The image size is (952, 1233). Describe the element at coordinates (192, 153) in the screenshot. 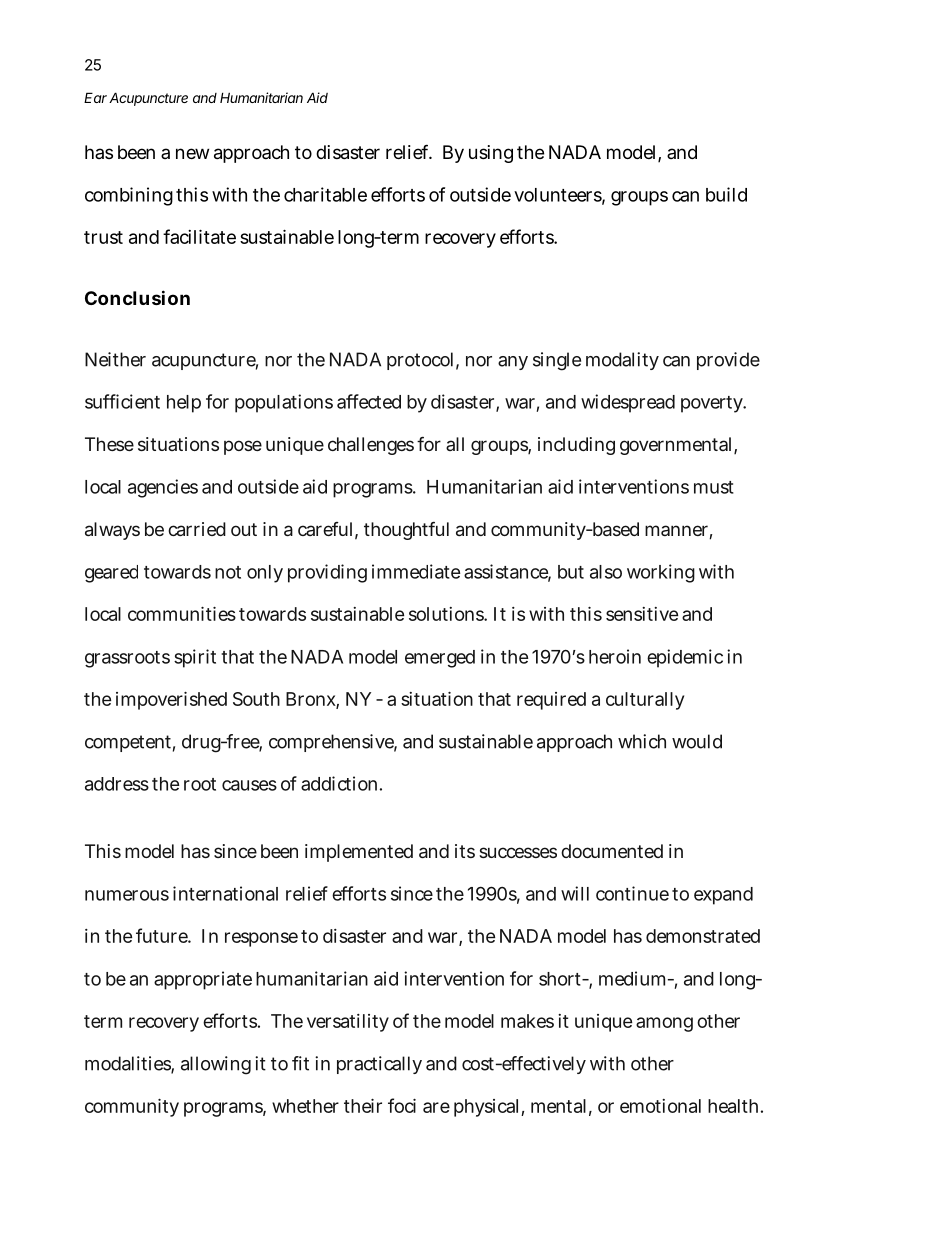

I see `new` at that location.
